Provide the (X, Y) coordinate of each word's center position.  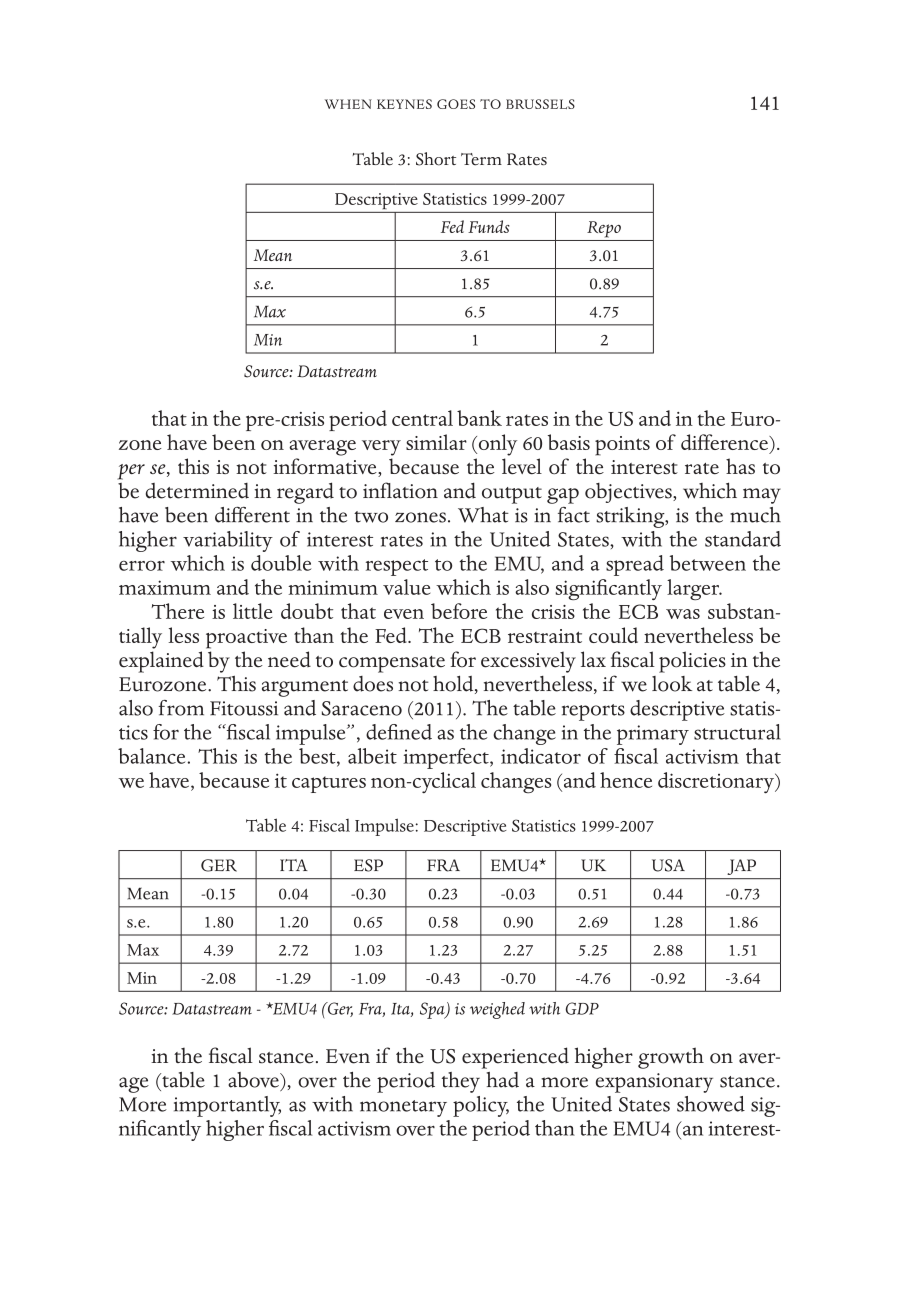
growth (671, 1058)
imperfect (447, 758)
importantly (227, 1106)
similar (436, 442)
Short (436, 159)
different (252, 515)
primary (653, 735)
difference (726, 443)
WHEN (348, 104)
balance (151, 756)
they (461, 1082)
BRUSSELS (540, 104)
